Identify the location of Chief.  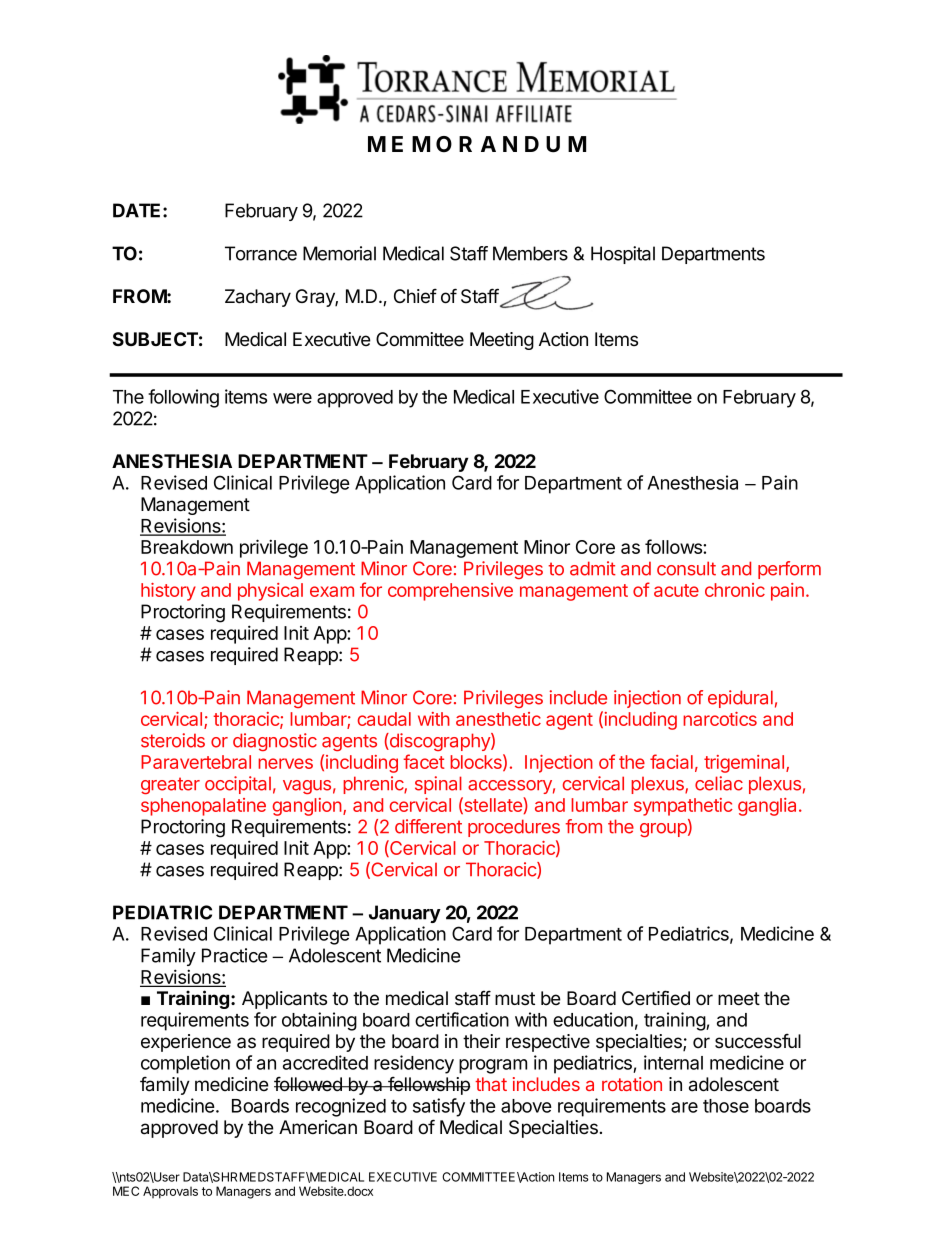
(415, 296).
